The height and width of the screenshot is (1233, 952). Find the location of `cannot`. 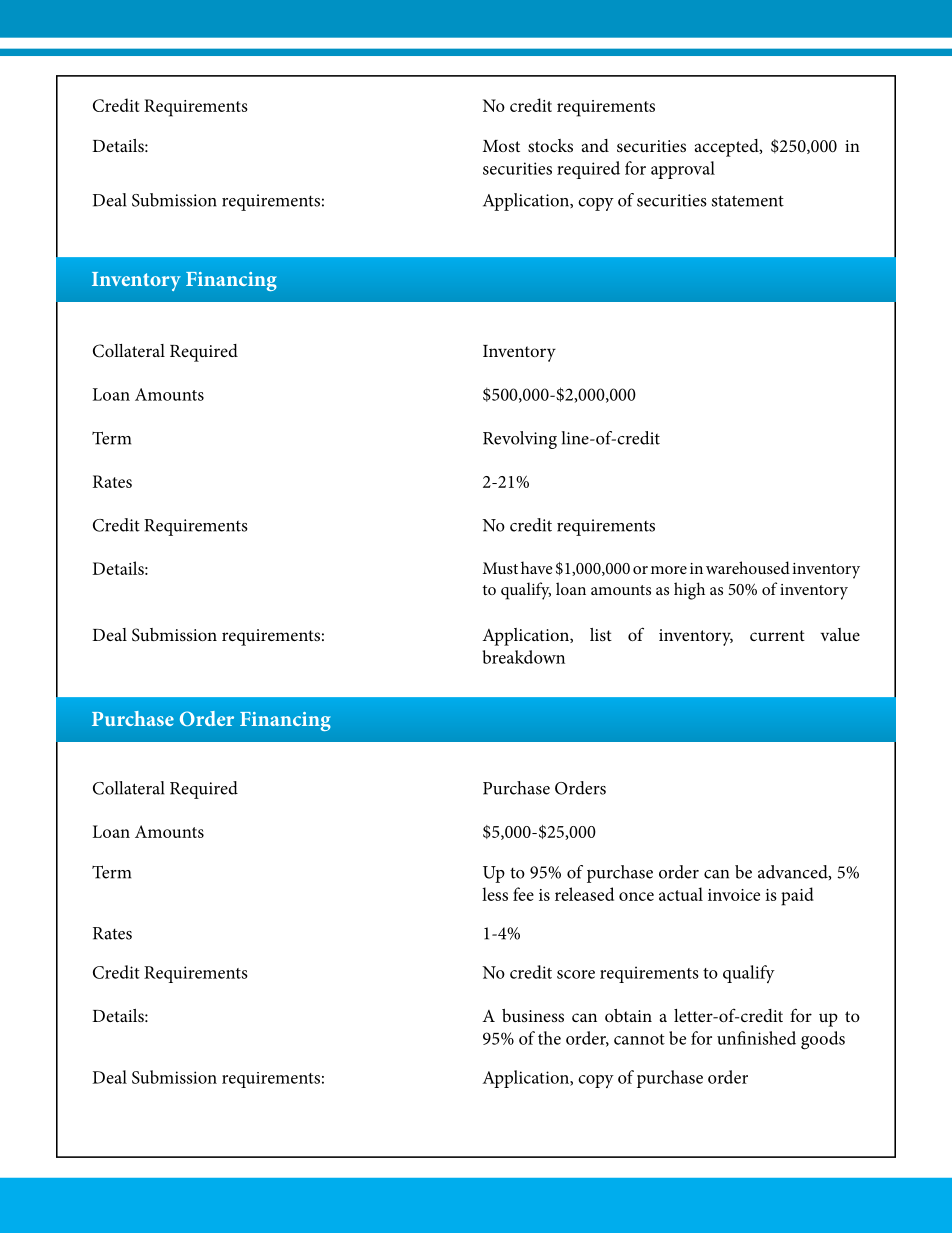

cannot is located at coordinates (639, 1039).
